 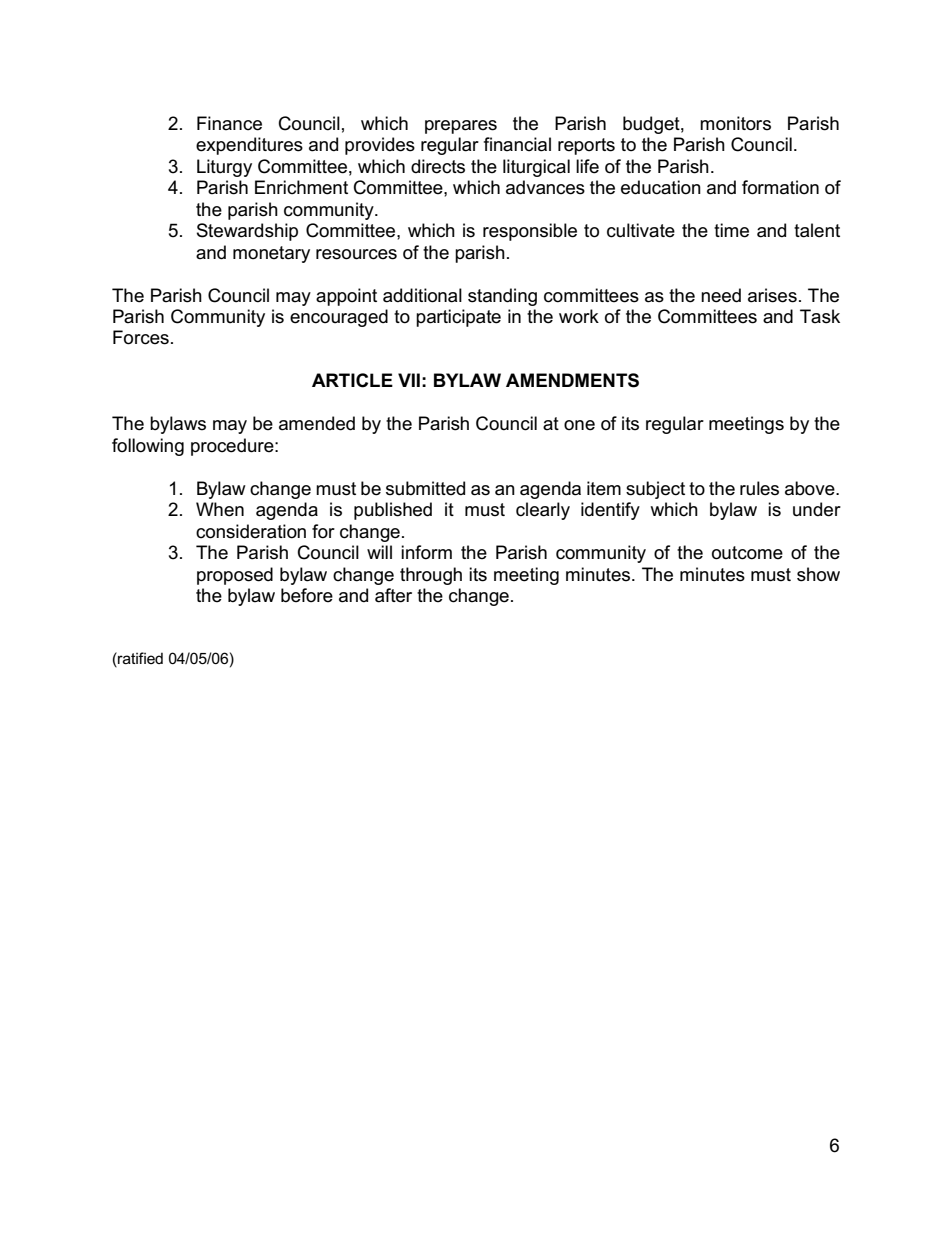 I want to click on AMENDMENTS, so click(x=572, y=380).
